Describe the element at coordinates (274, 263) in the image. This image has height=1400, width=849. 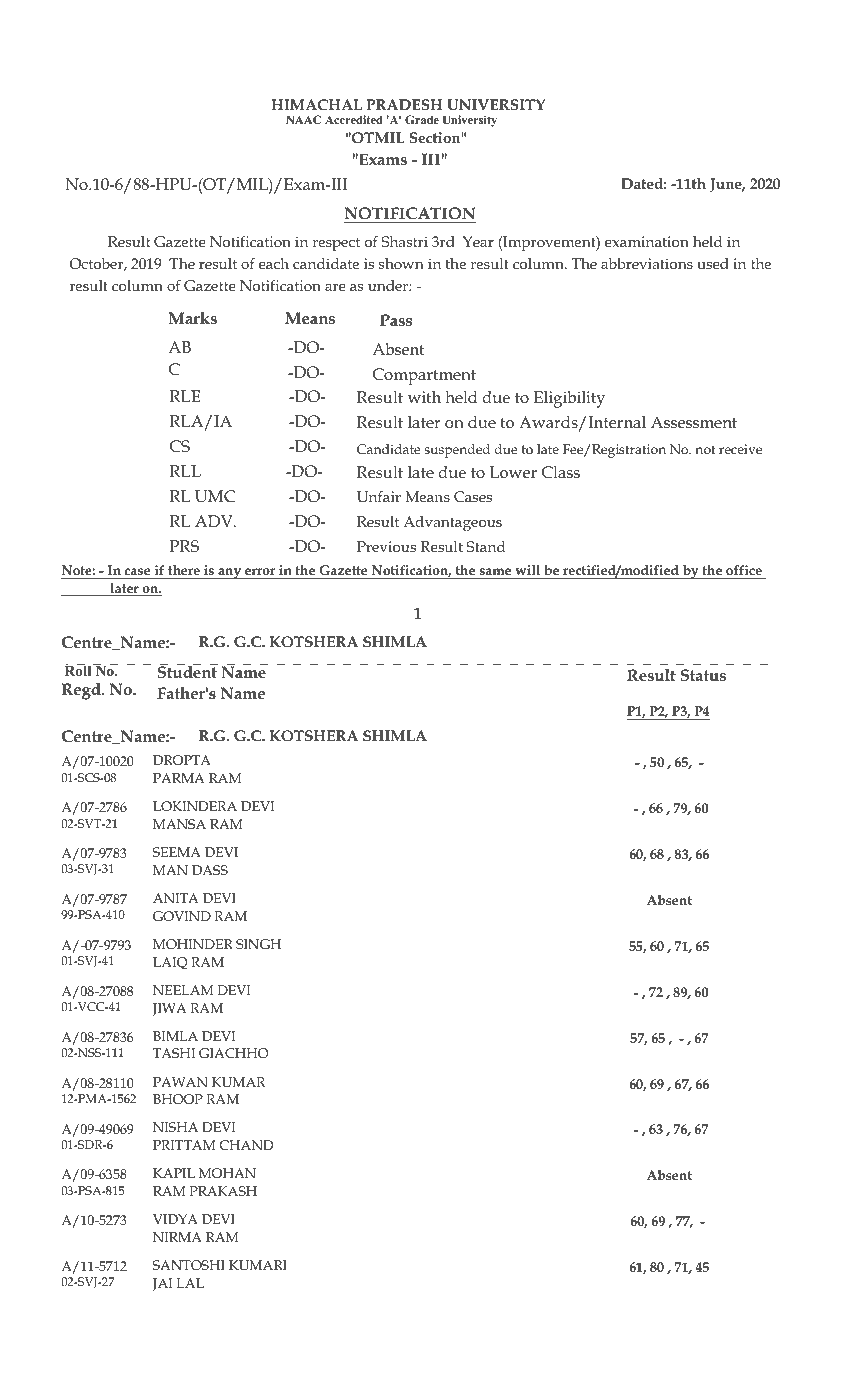
I see `each` at that location.
